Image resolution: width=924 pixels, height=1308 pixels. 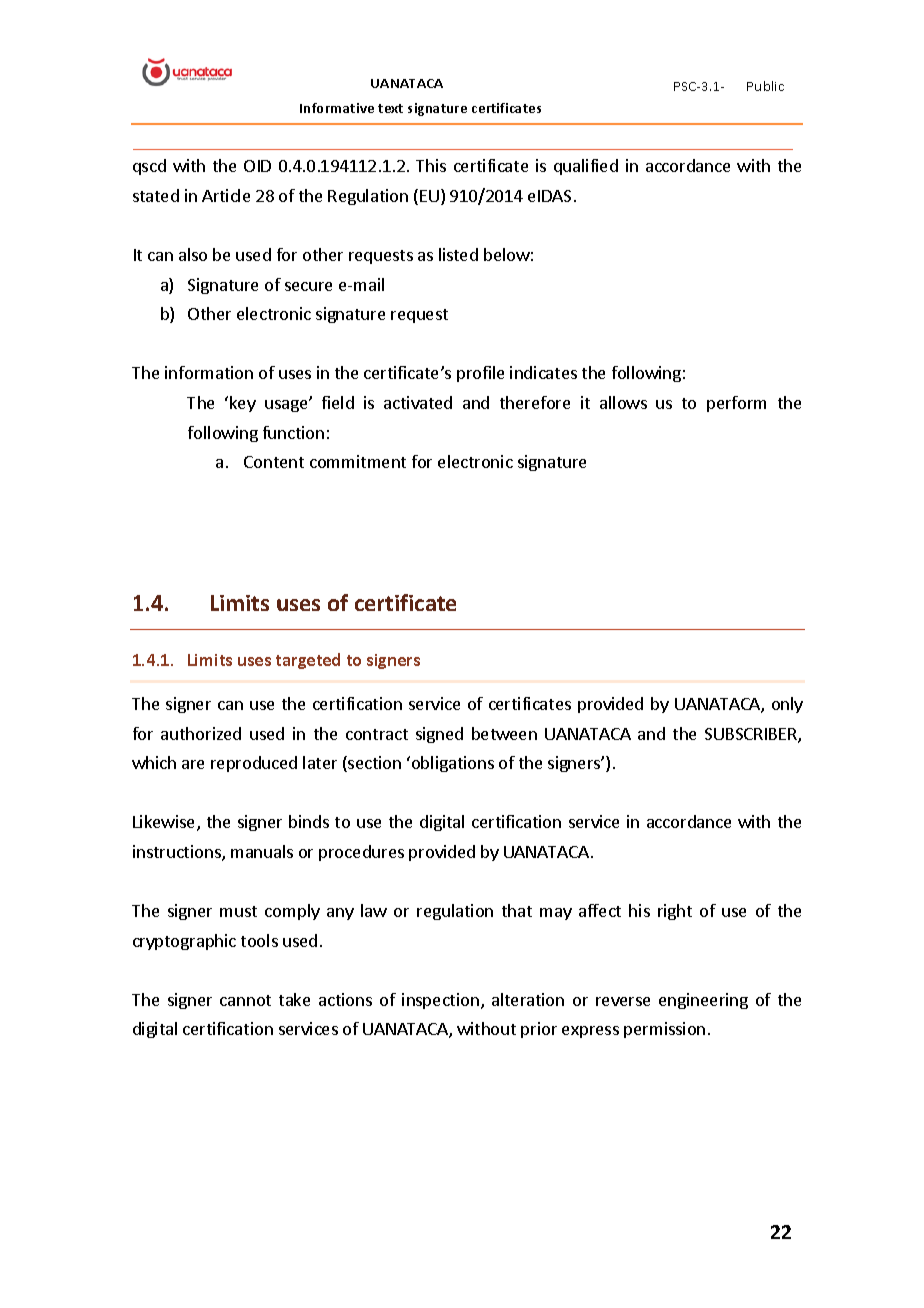 I want to click on key, so click(x=243, y=404).
